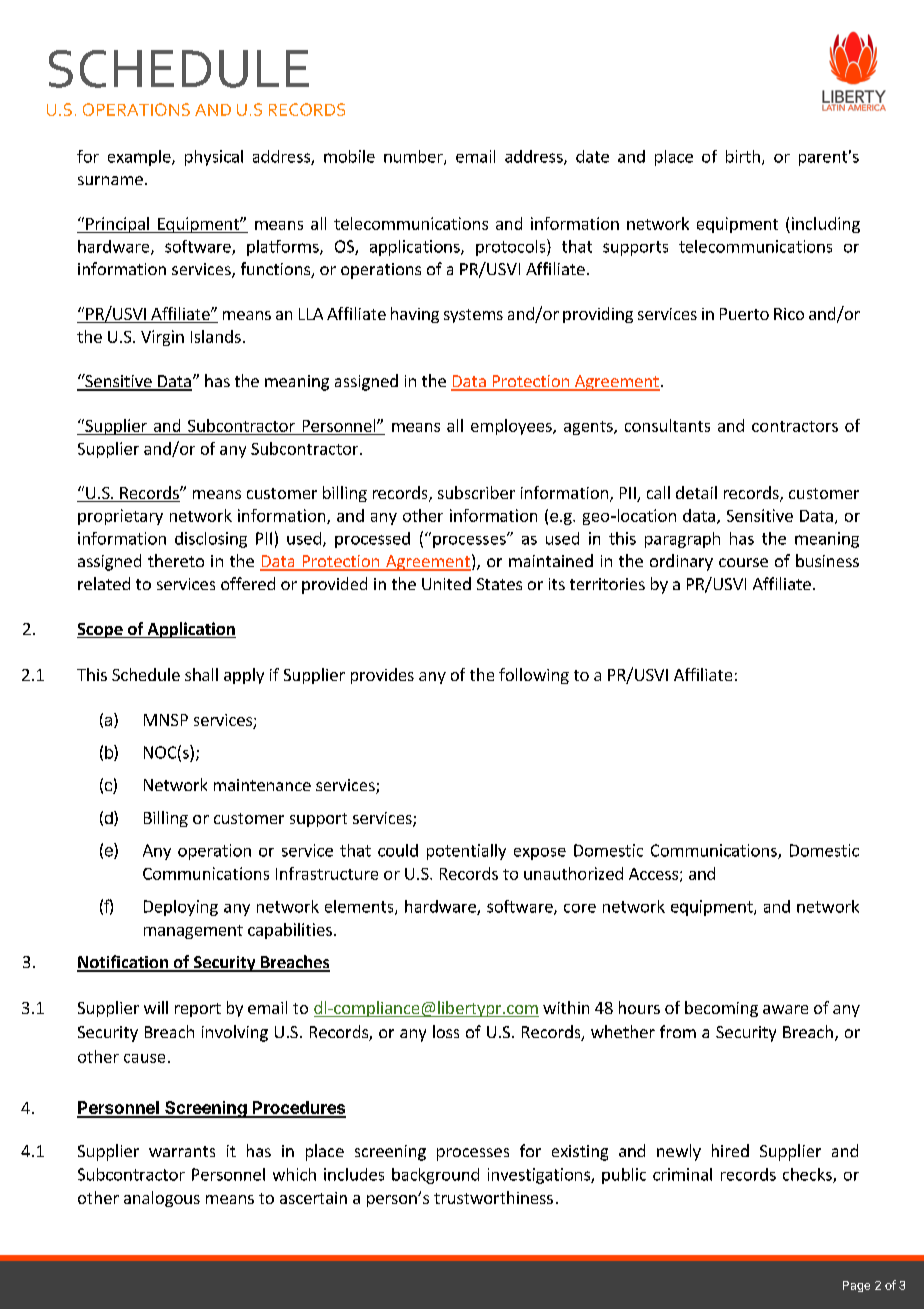  What do you see at coordinates (162, 1199) in the image?
I see `analogous` at bounding box center [162, 1199].
